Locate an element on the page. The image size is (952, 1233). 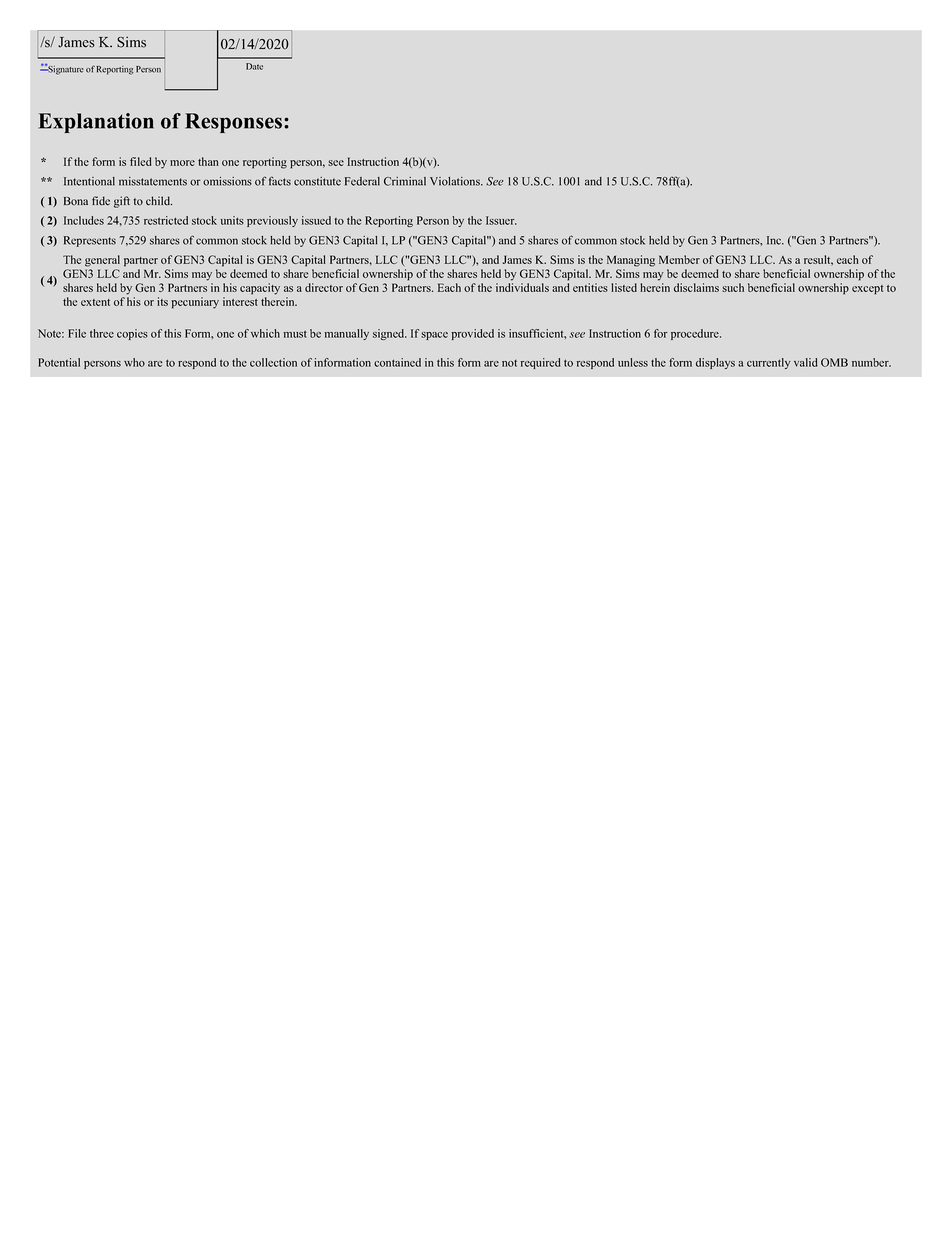
contained is located at coordinates (397, 362).
